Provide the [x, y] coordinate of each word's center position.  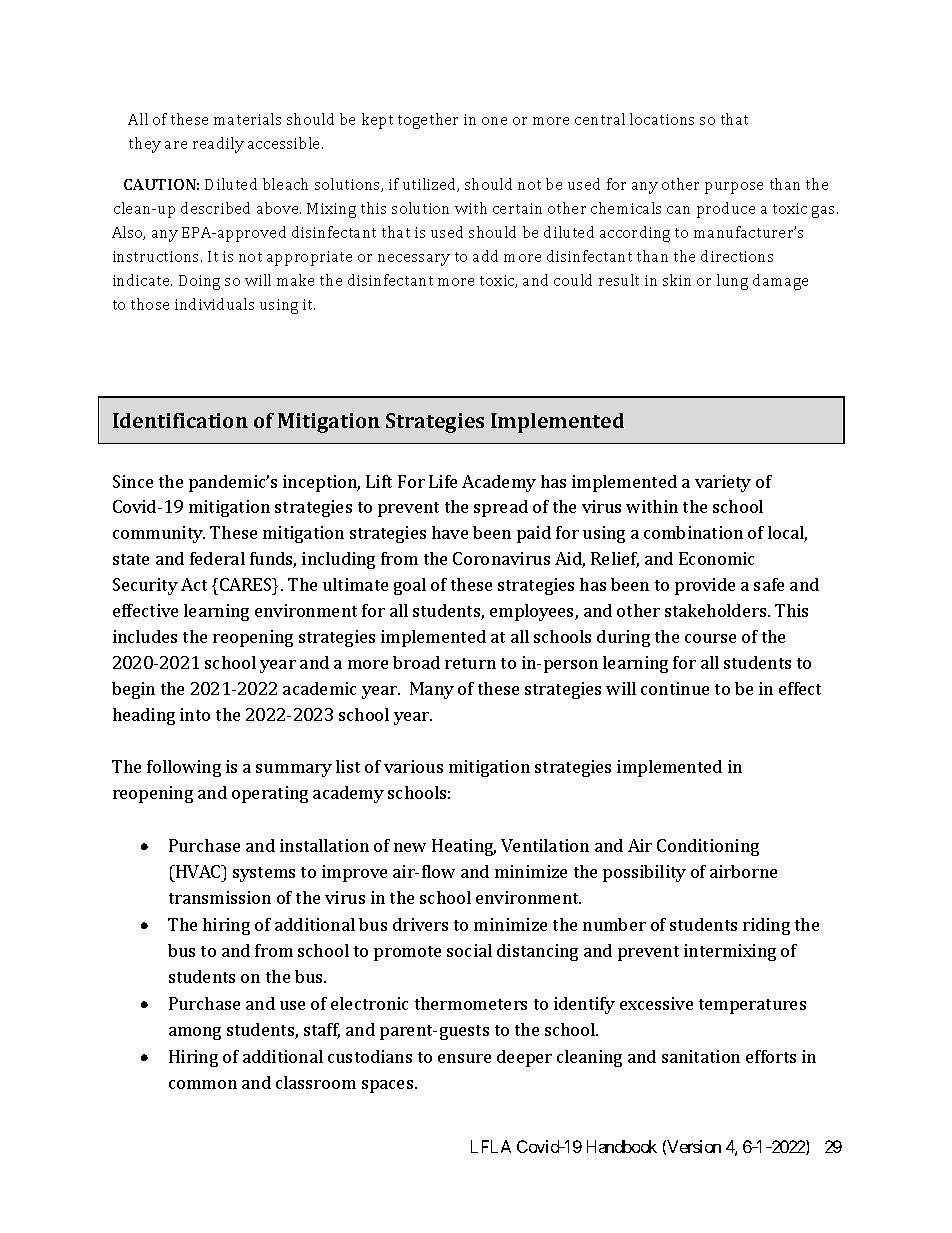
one [494, 121]
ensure [464, 1058]
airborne [743, 871]
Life [443, 481]
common [203, 1084]
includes [145, 636]
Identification [180, 420]
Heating [464, 847]
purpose [734, 188]
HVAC [198, 871]
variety [723, 483]
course [710, 638]
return [470, 663]
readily [218, 145]
